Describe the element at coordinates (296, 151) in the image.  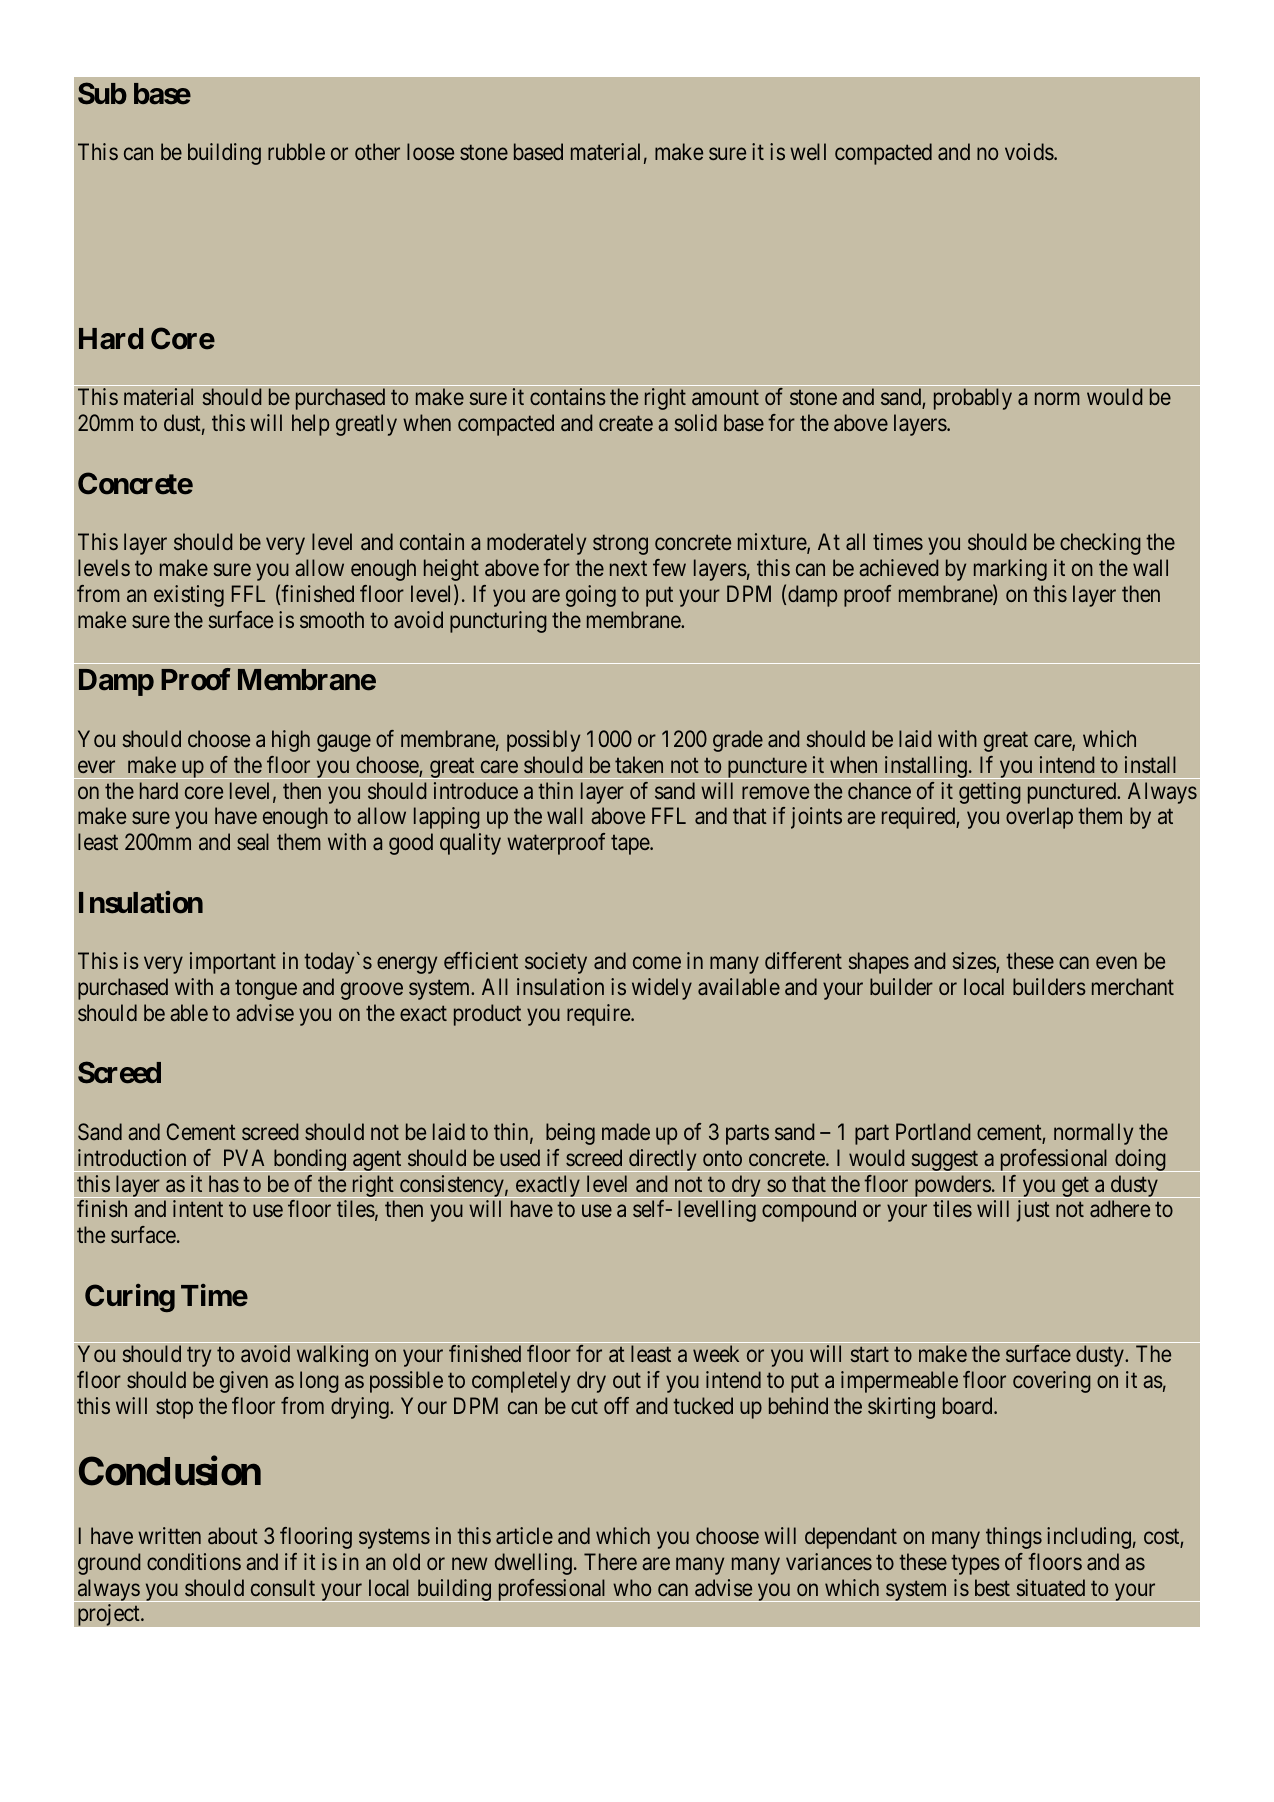
I see `rubble` at that location.
